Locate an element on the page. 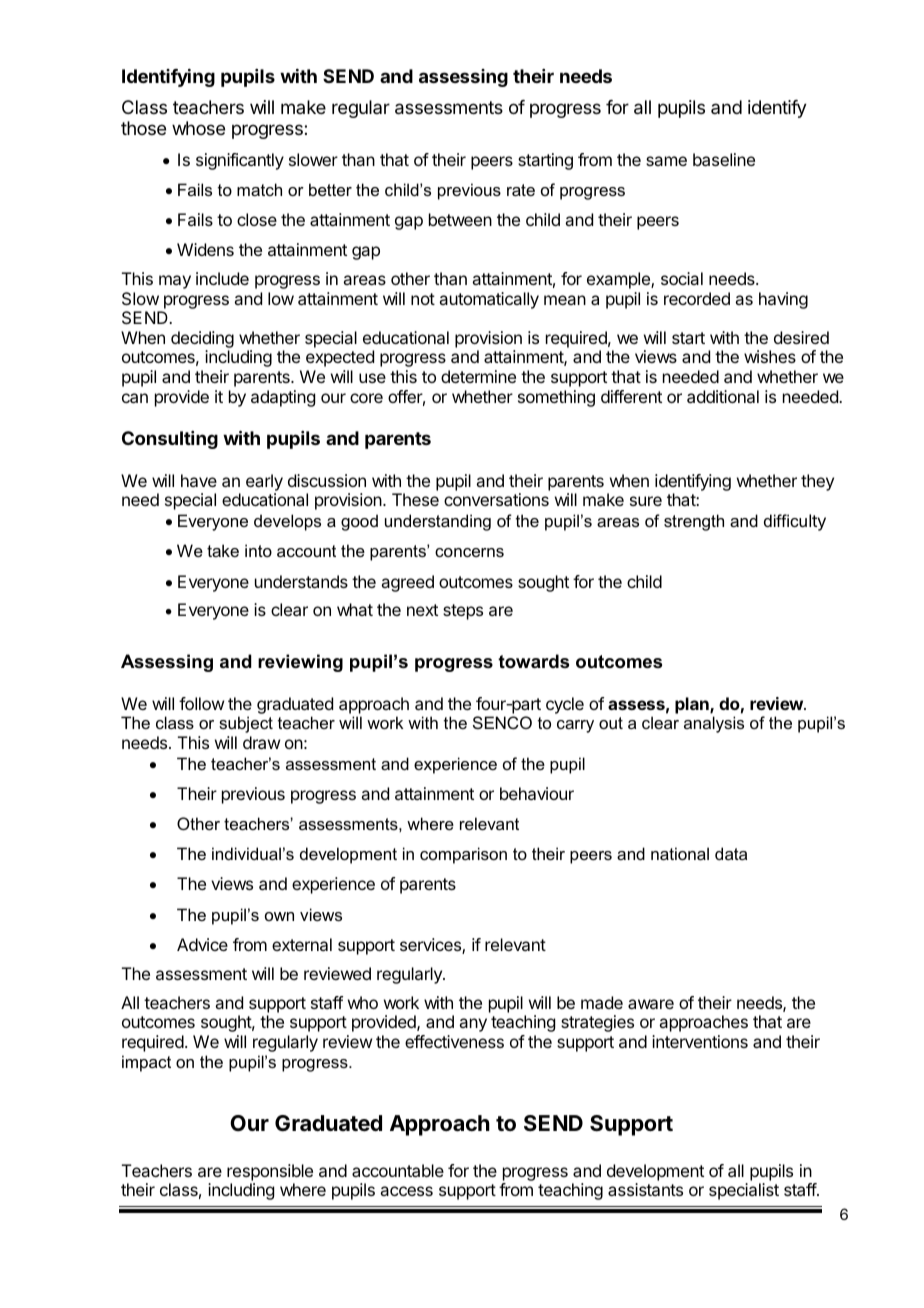 The image size is (924, 1308). significantly is located at coordinates (240, 161).
